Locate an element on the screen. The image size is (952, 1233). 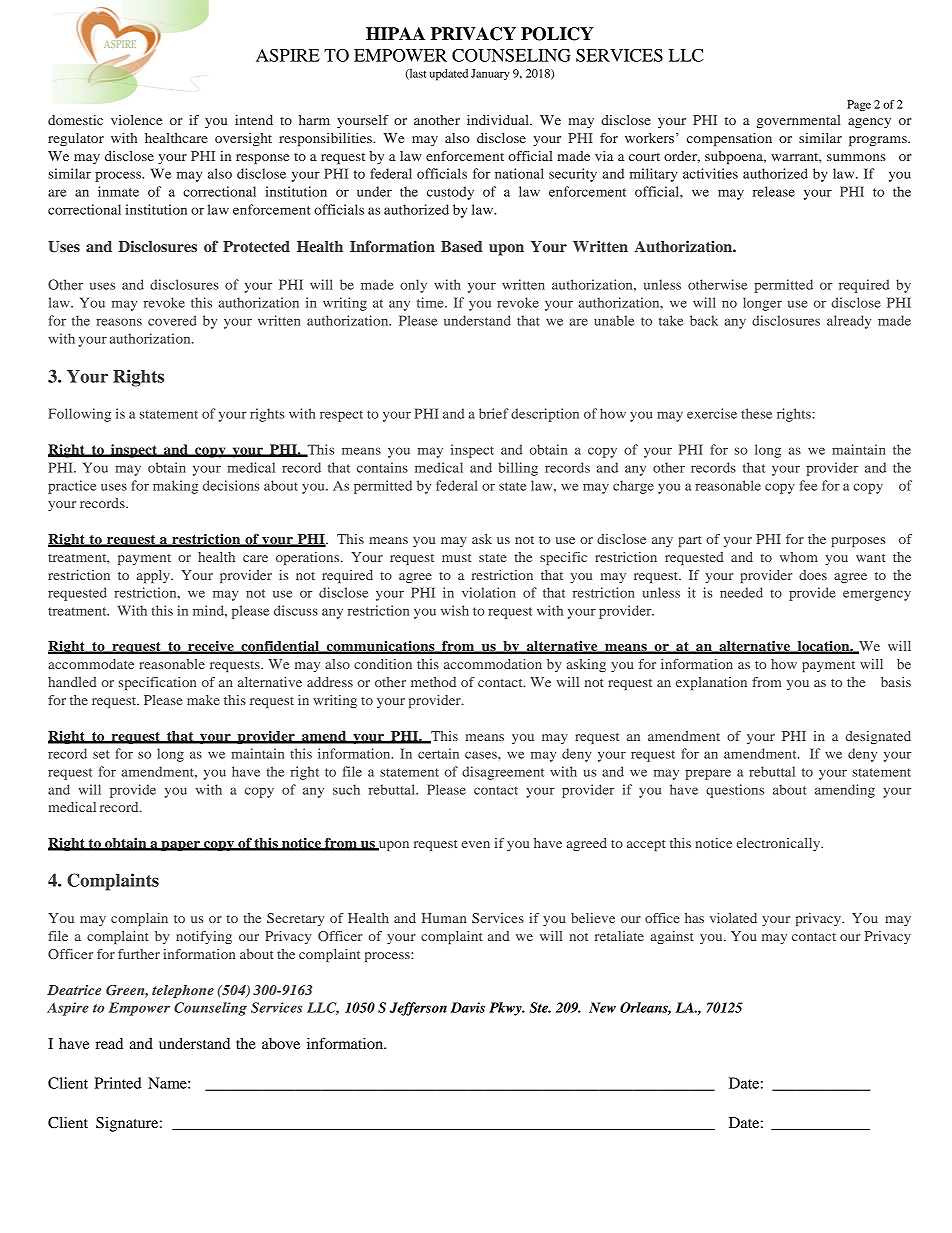
certain is located at coordinates (438, 753).
